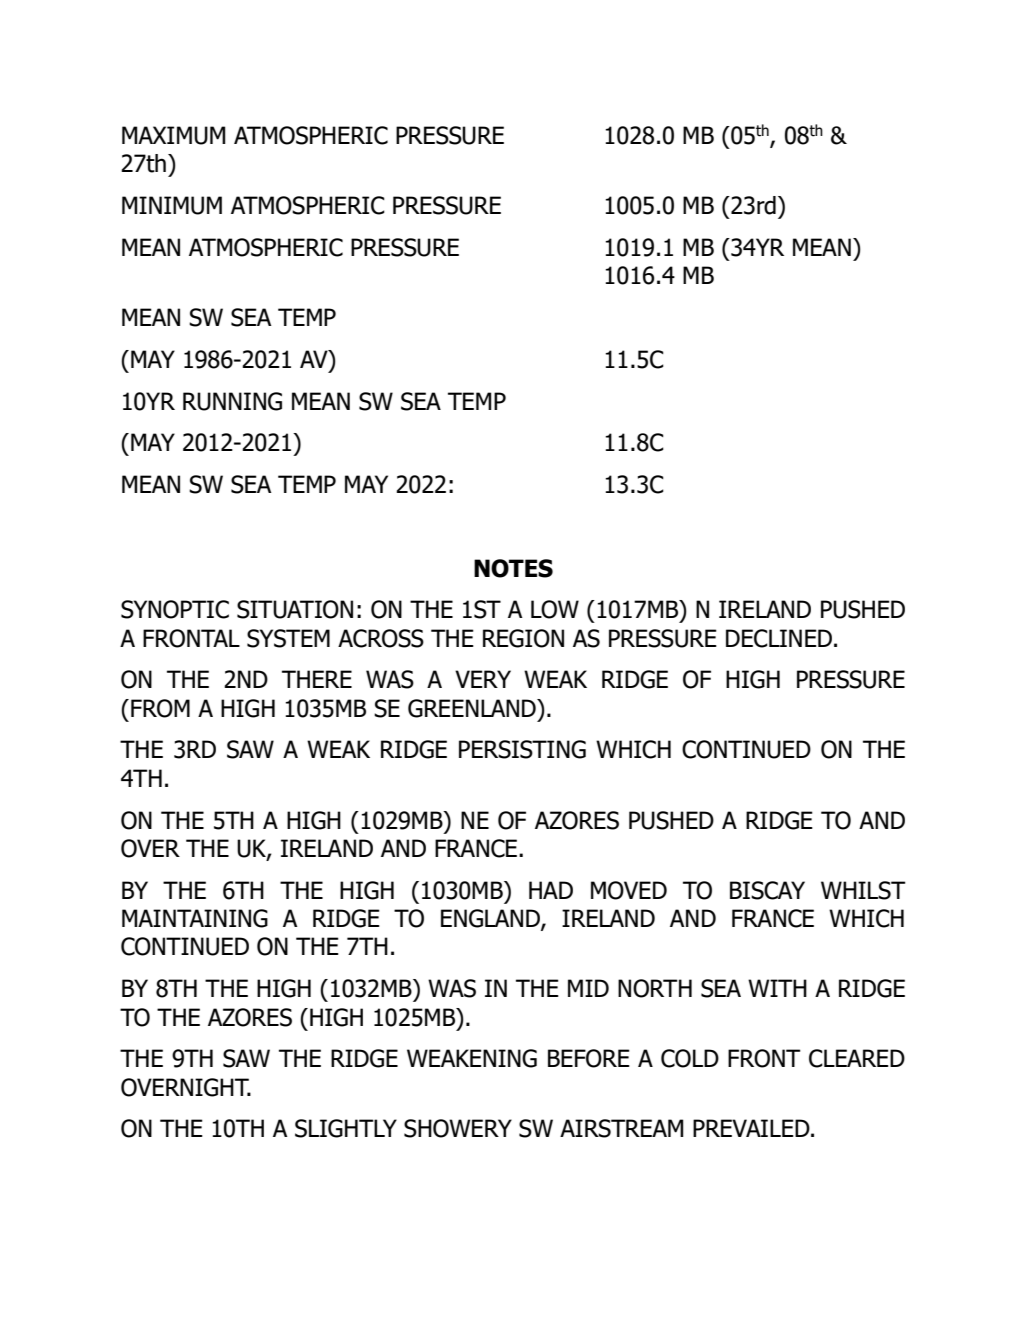 Image resolution: width=1026 pixels, height=1328 pixels. I want to click on ACROSS, so click(381, 638).
